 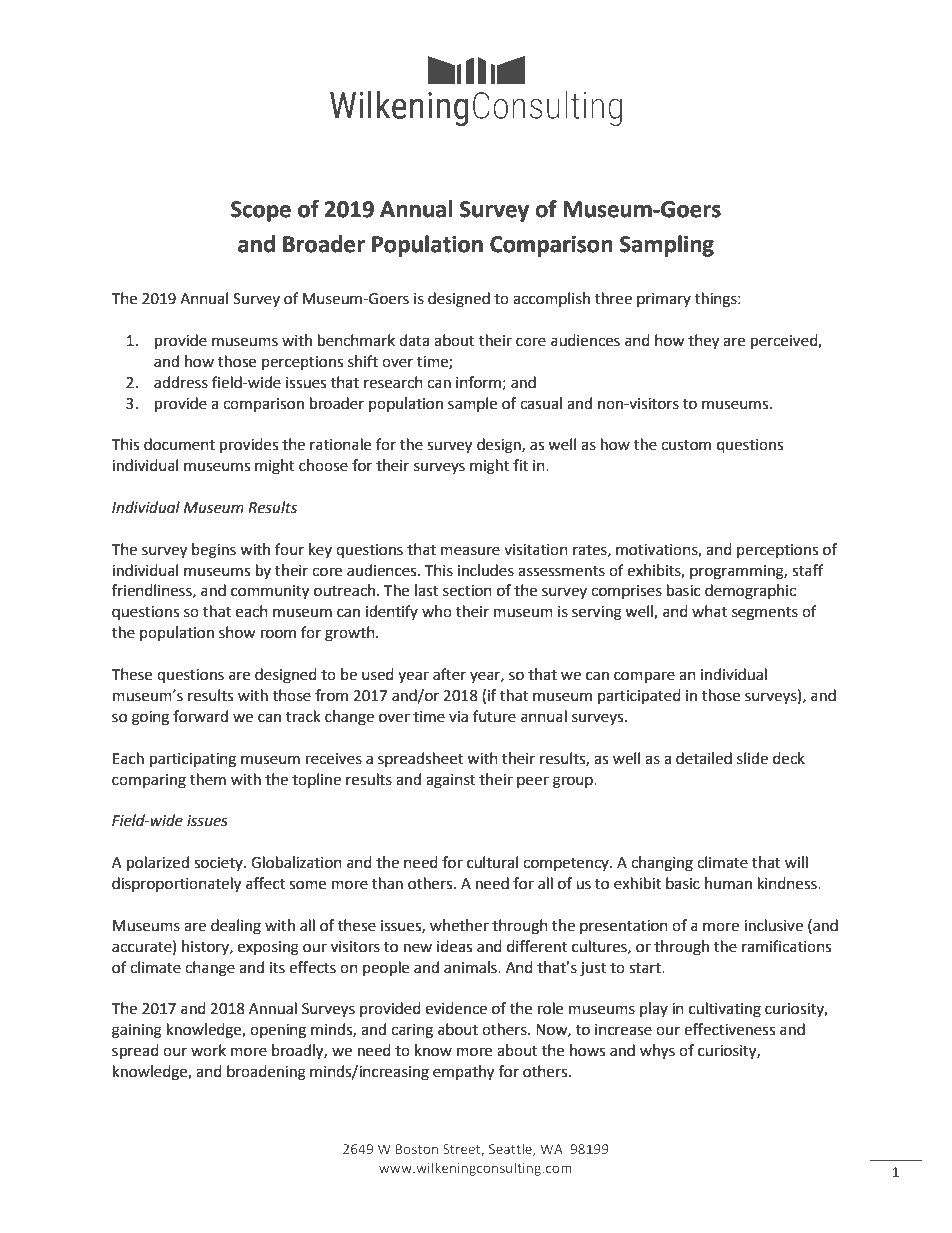 What do you see at coordinates (511, 1150) in the image?
I see `Seattle` at bounding box center [511, 1150].
